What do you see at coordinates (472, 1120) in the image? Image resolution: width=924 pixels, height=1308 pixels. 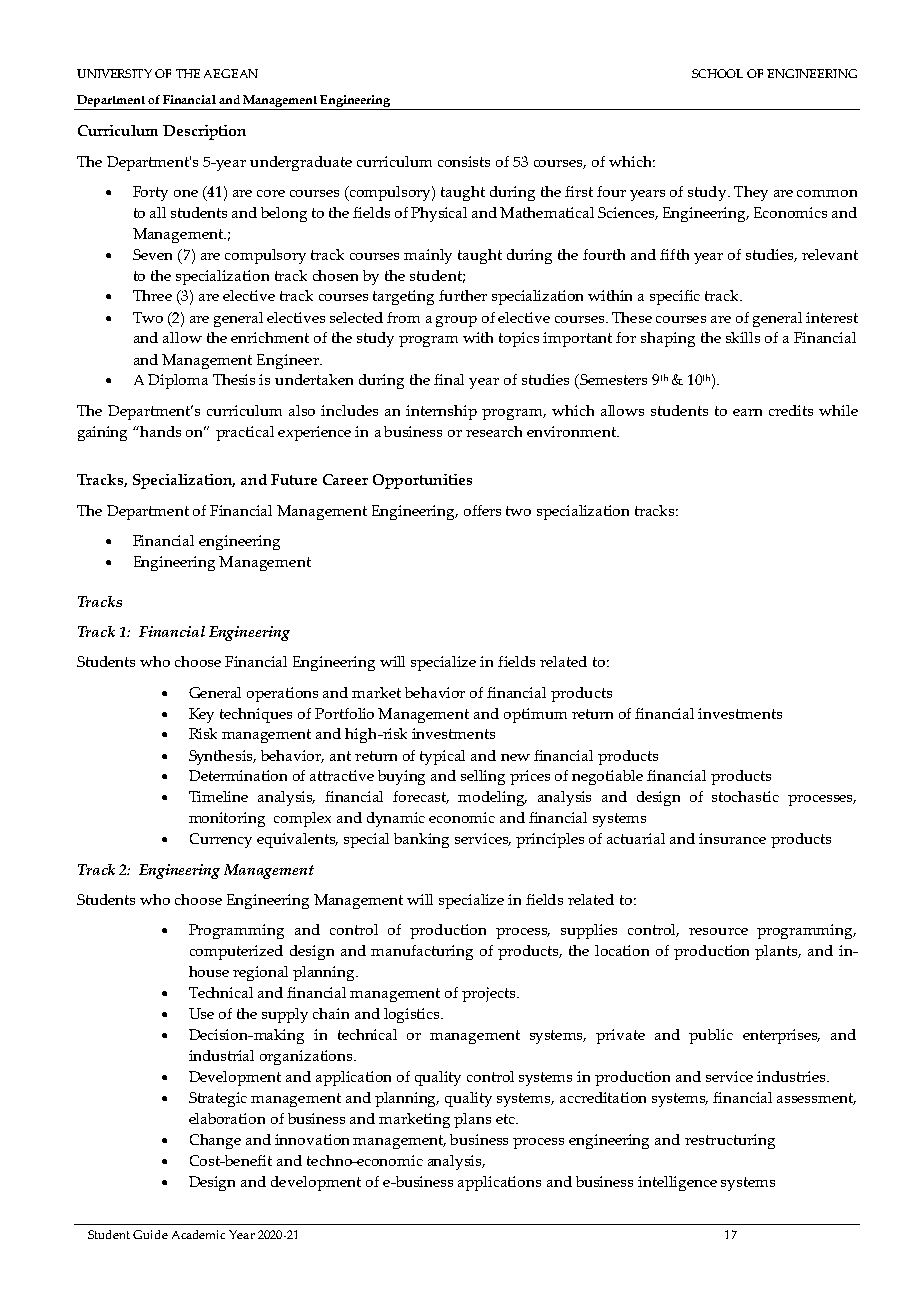 I see `plans` at bounding box center [472, 1120].
